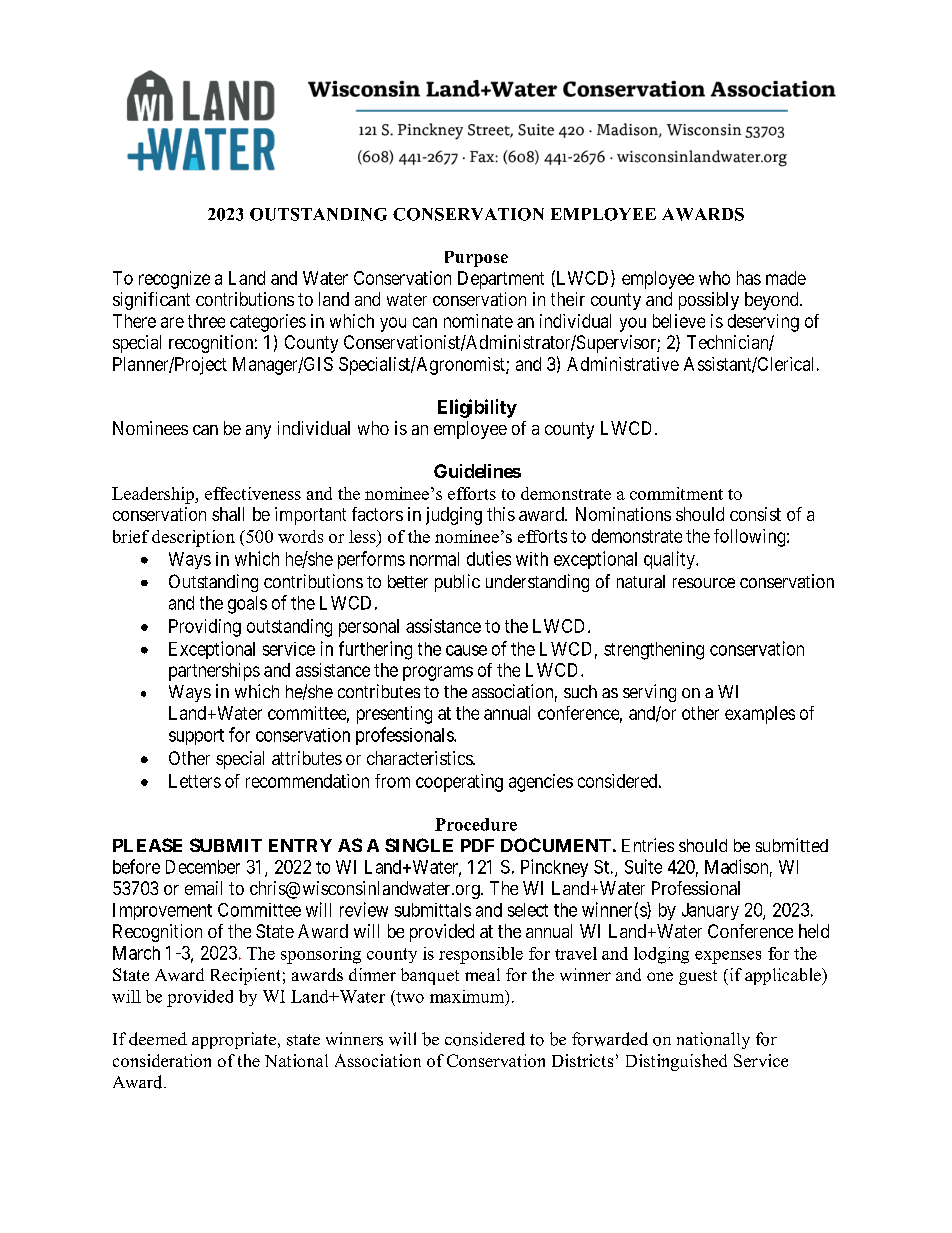 The width and height of the image is (952, 1233). I want to click on maximum, so click(468, 997).
